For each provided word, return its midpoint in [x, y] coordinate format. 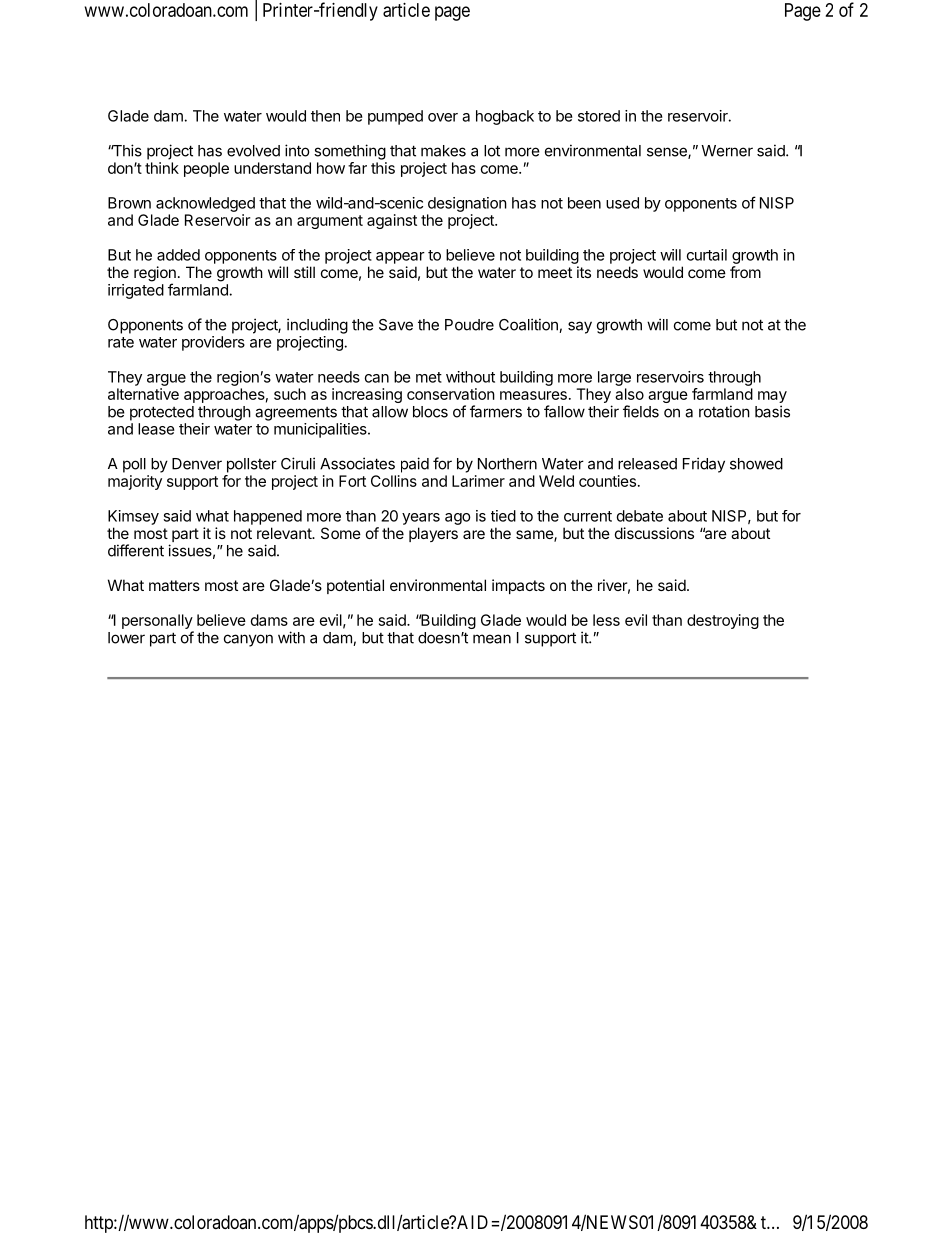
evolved [253, 151]
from [745, 272]
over [443, 117]
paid [415, 465]
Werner [727, 151]
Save [396, 325]
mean [492, 639]
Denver [197, 464]
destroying [723, 621]
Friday [704, 465]
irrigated [136, 291]
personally [158, 623]
